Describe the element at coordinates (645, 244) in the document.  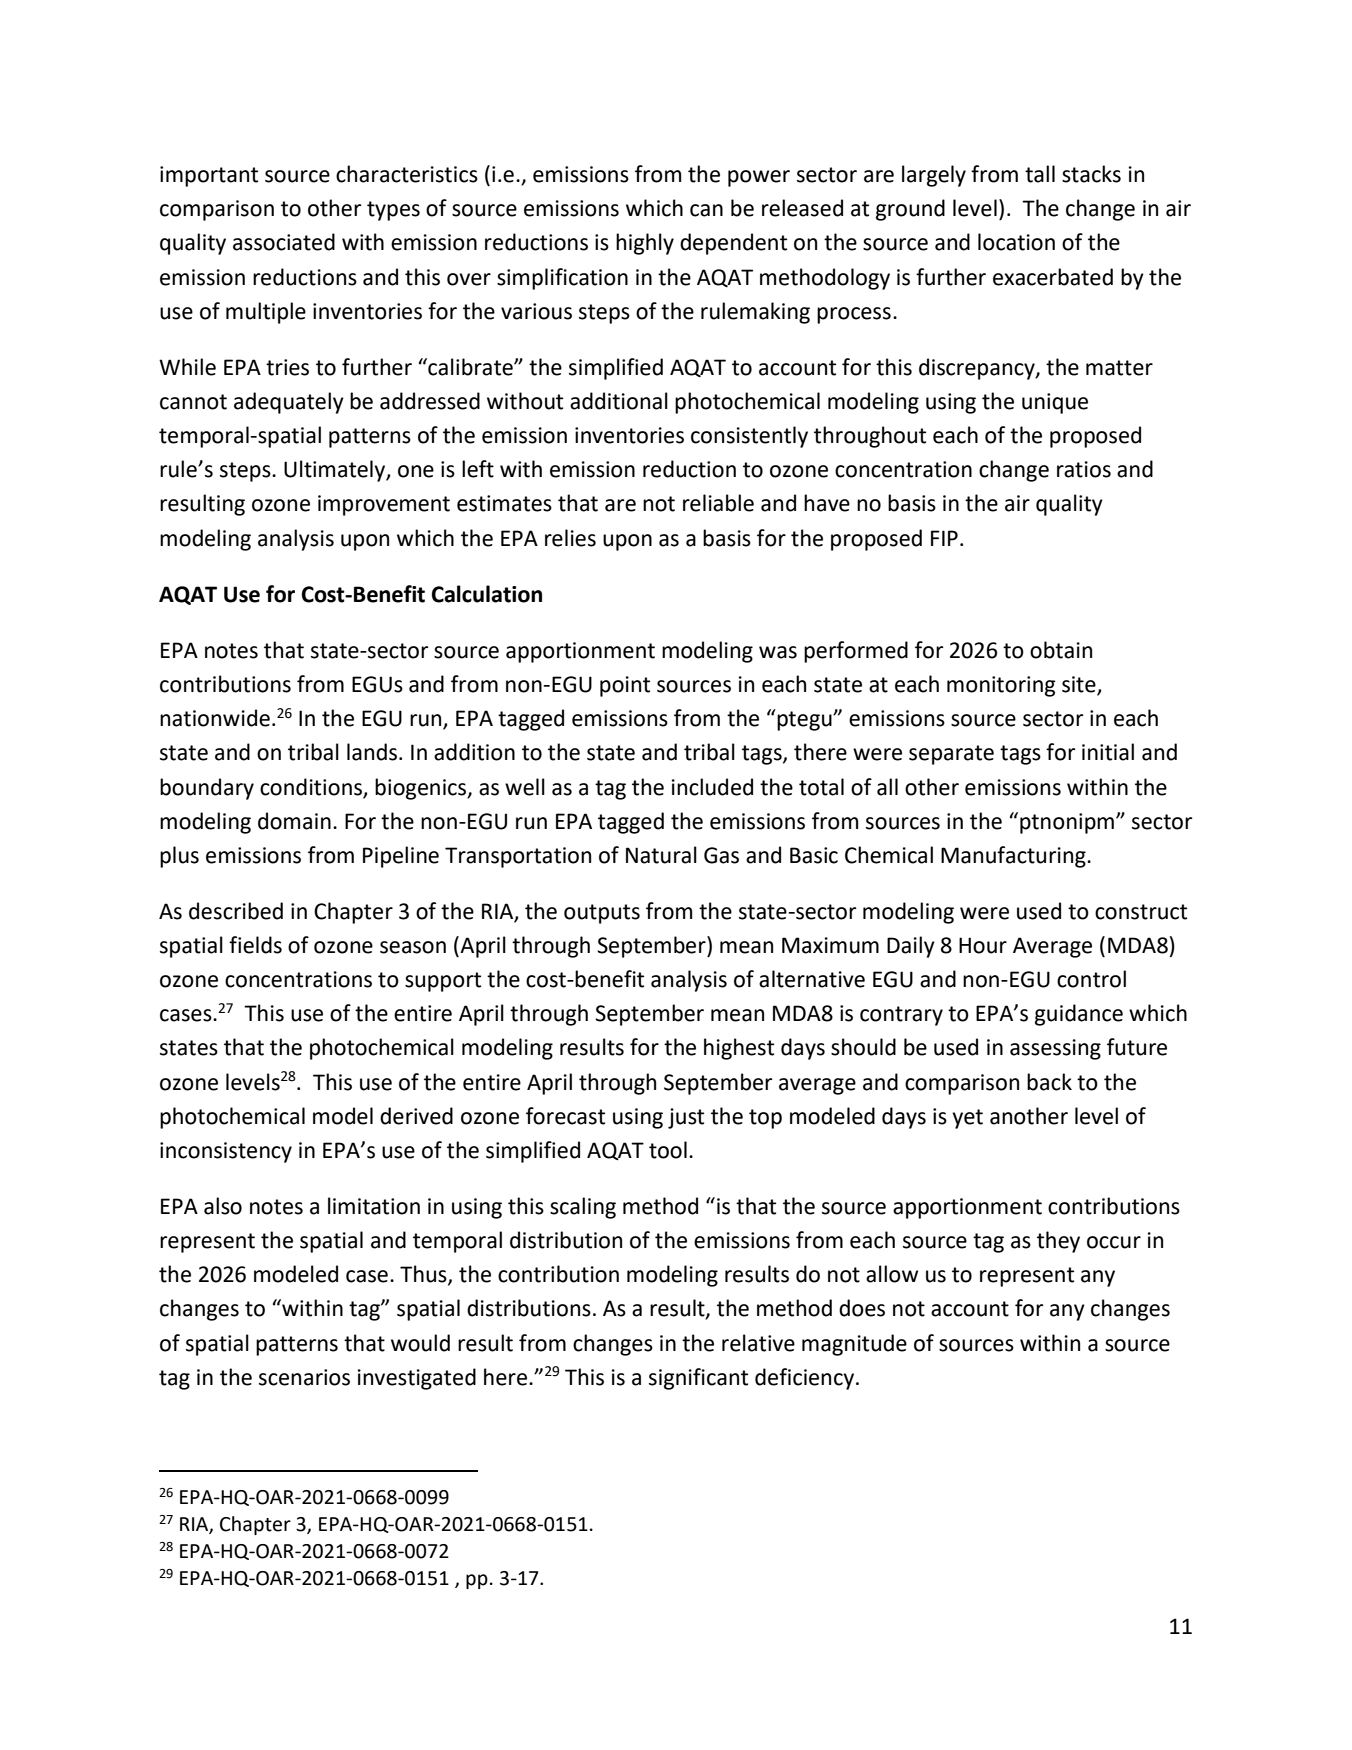
I see `highly` at that location.
